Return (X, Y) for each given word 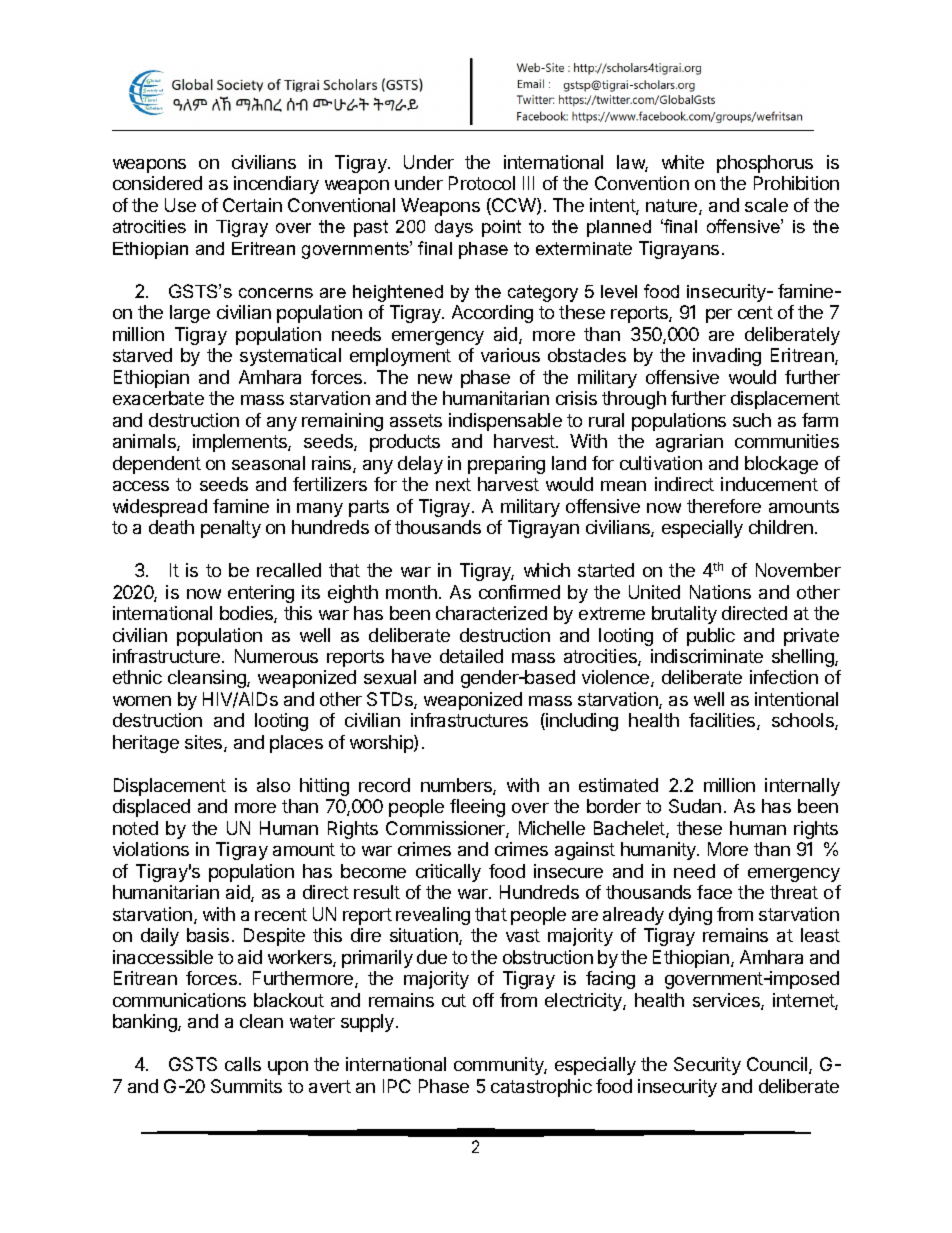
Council (778, 1065)
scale (766, 205)
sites (205, 743)
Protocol (482, 183)
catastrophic (541, 1088)
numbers (457, 786)
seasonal (268, 463)
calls (243, 1064)
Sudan (695, 806)
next (453, 484)
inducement (769, 484)
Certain (252, 205)
